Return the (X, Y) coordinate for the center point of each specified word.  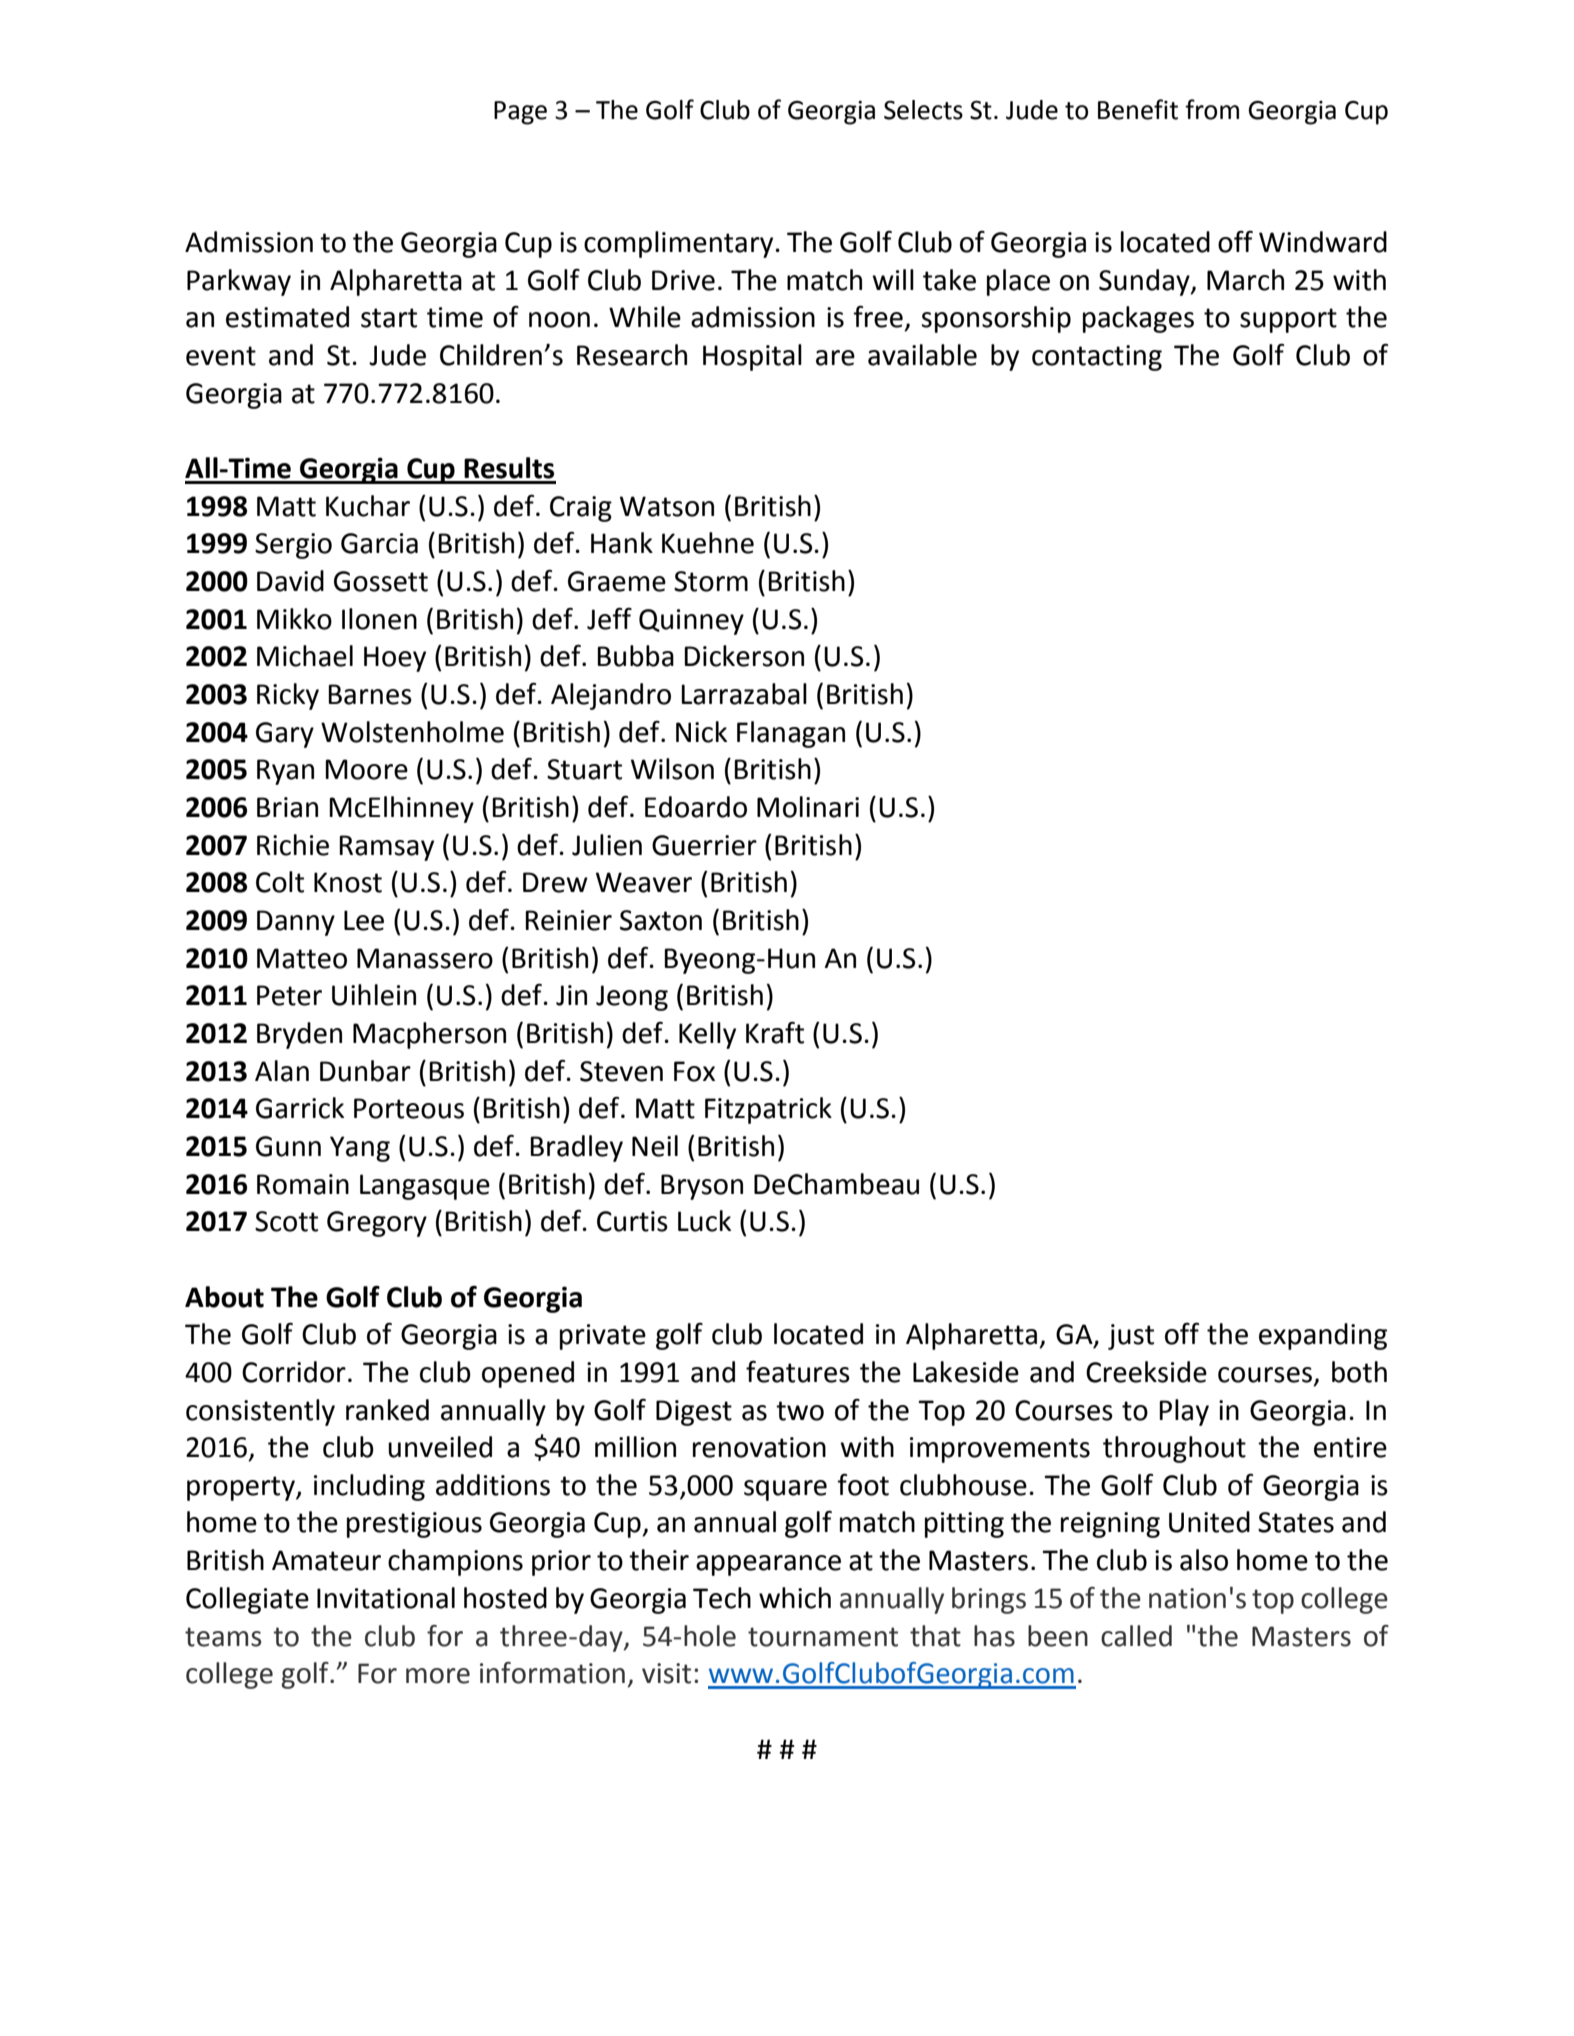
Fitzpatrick (768, 1110)
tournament (823, 1637)
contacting (1097, 358)
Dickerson (744, 656)
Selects (923, 110)
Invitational (386, 1598)
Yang (360, 1149)
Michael (305, 656)
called (1136, 1636)
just (1131, 1337)
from (1212, 109)
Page (520, 113)
